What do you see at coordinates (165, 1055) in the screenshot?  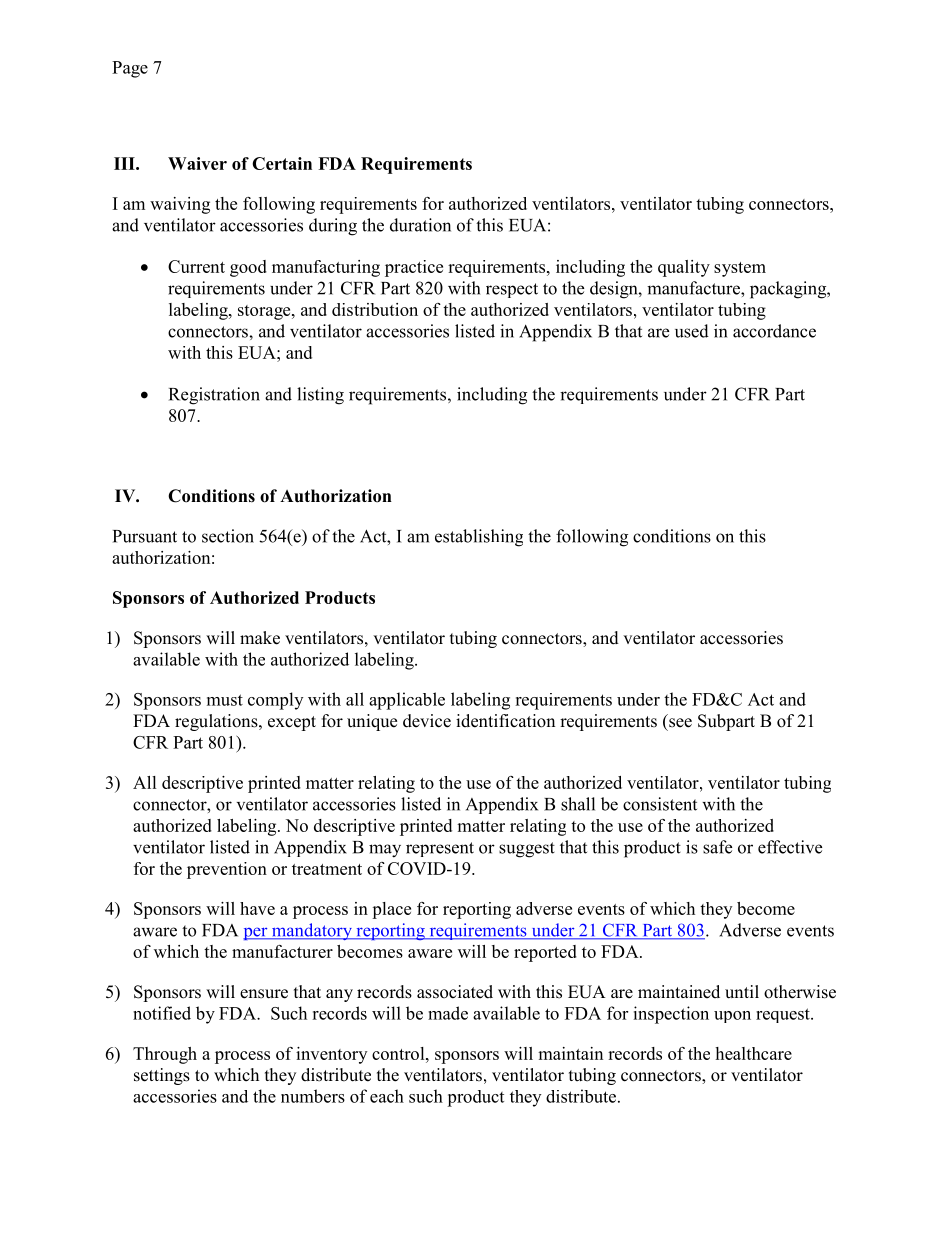 I see `Through` at bounding box center [165, 1055].
